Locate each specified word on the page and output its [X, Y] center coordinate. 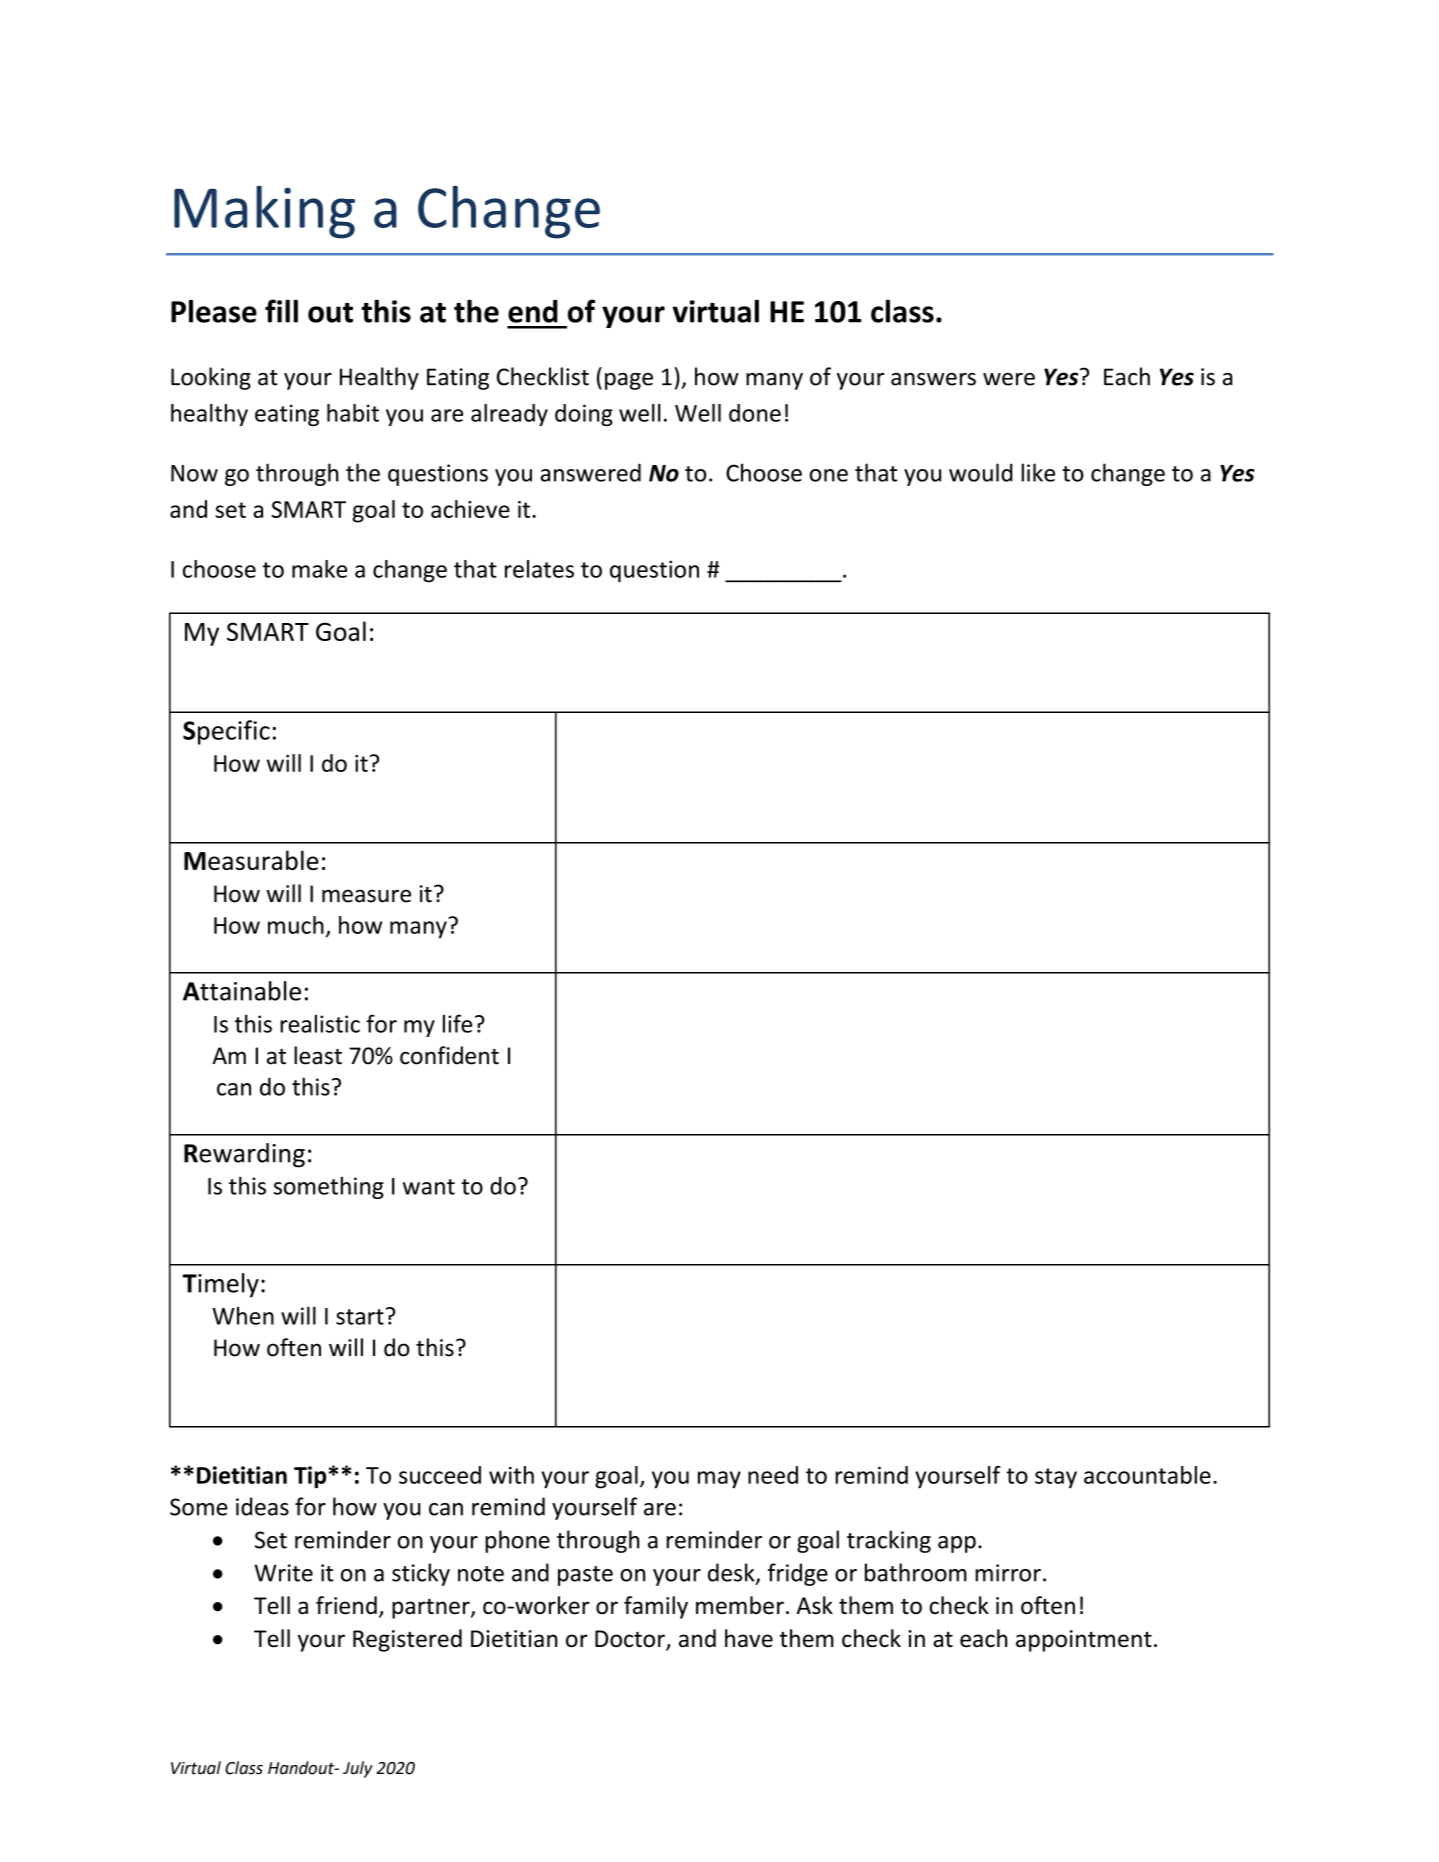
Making [264, 212]
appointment [1084, 1641]
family [656, 1607]
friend [346, 1605]
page [629, 381]
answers [933, 379]
